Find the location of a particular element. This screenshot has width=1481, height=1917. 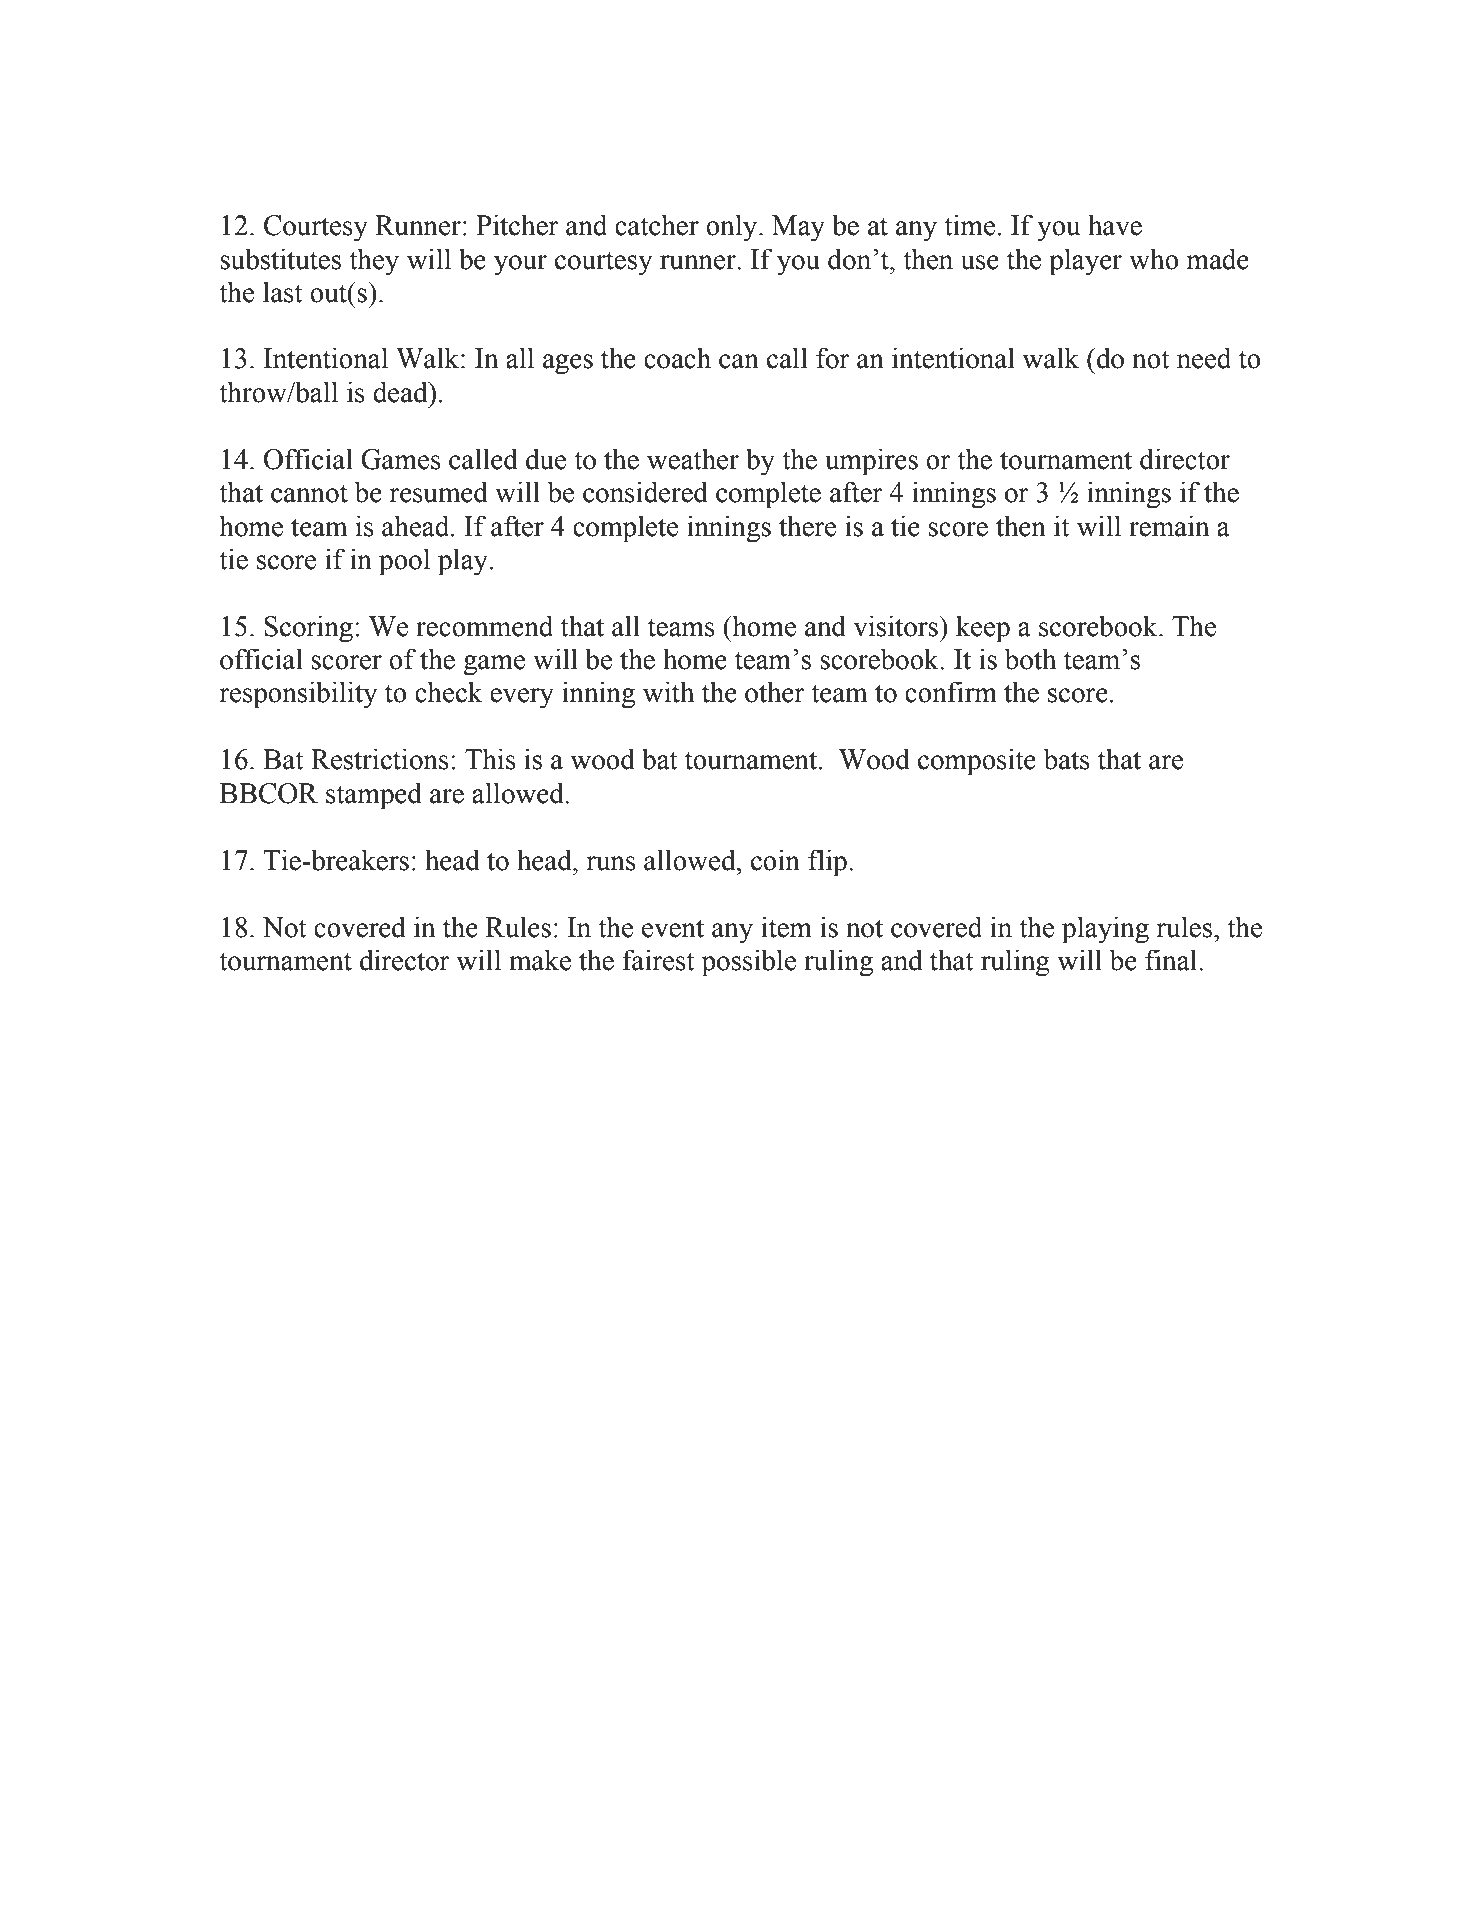

Restrictions is located at coordinates (380, 759).
